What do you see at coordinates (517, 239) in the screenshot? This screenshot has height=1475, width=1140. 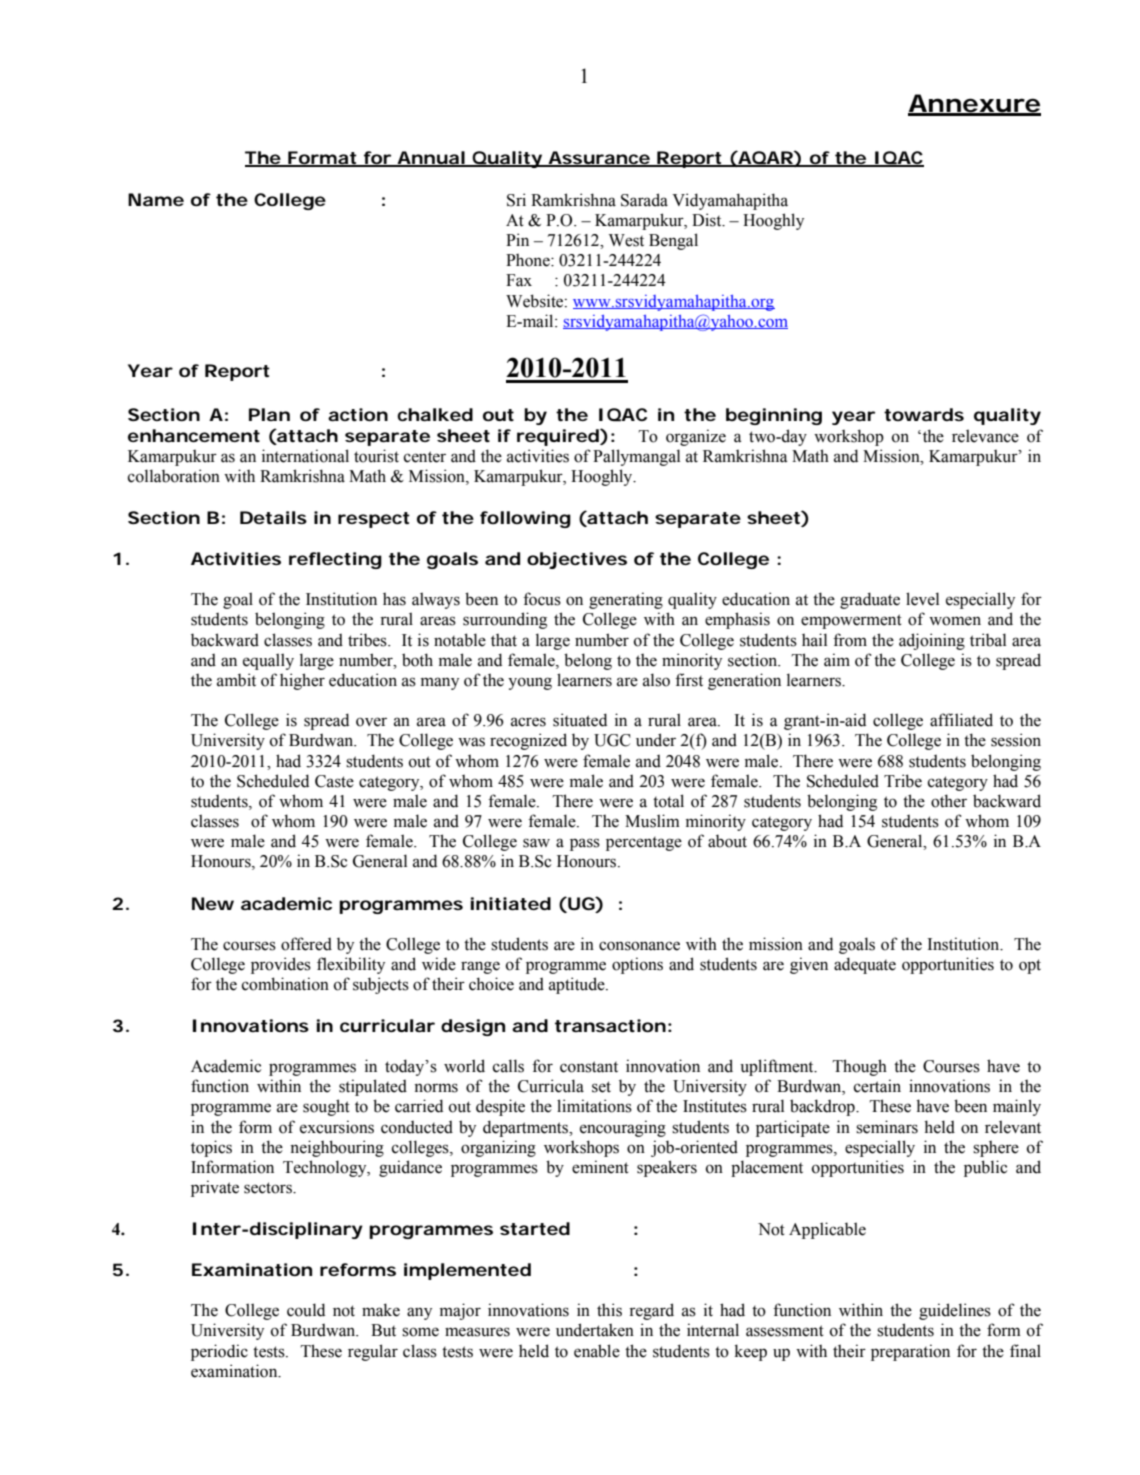 I see `Pin` at bounding box center [517, 239].
